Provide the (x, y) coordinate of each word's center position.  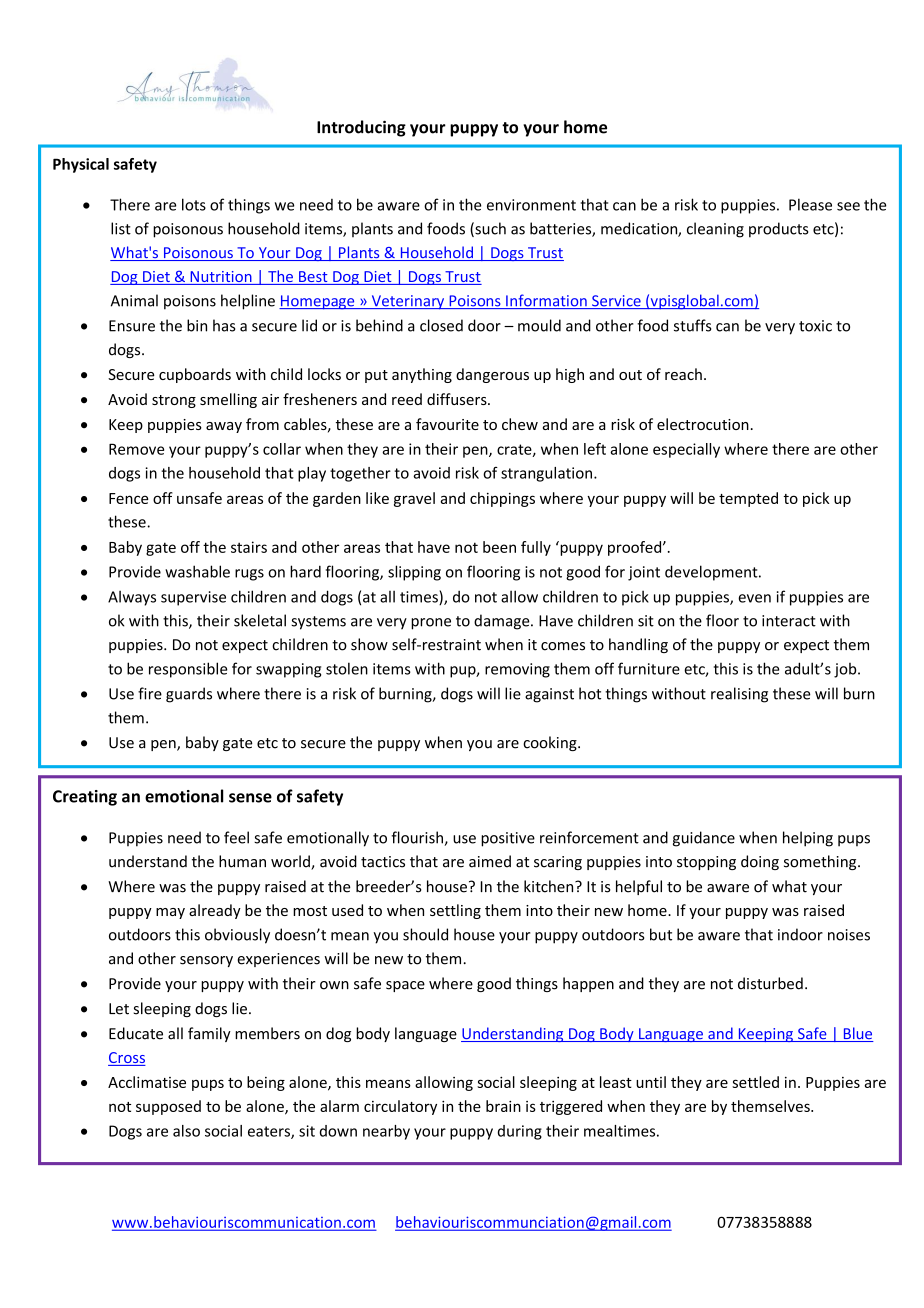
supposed (168, 1107)
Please (810, 204)
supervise (193, 598)
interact (789, 621)
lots (194, 204)
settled (755, 1082)
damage (503, 622)
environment (531, 205)
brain (503, 1106)
